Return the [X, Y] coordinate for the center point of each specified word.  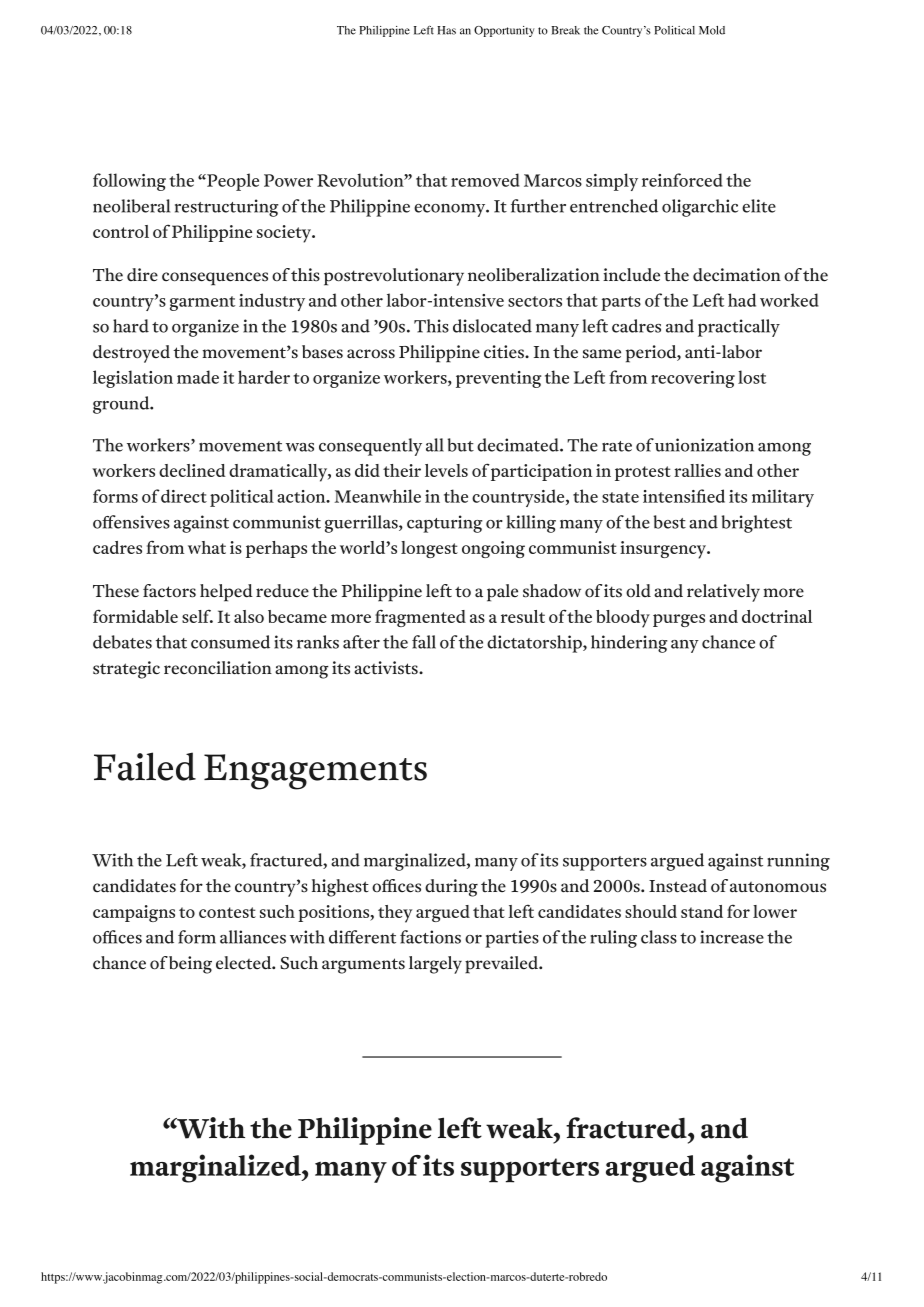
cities [505, 352]
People [232, 182]
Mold [712, 30]
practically [739, 328]
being [190, 965]
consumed [230, 642]
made [198, 377]
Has [446, 30]
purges [679, 620]
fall [424, 642]
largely [435, 965]
